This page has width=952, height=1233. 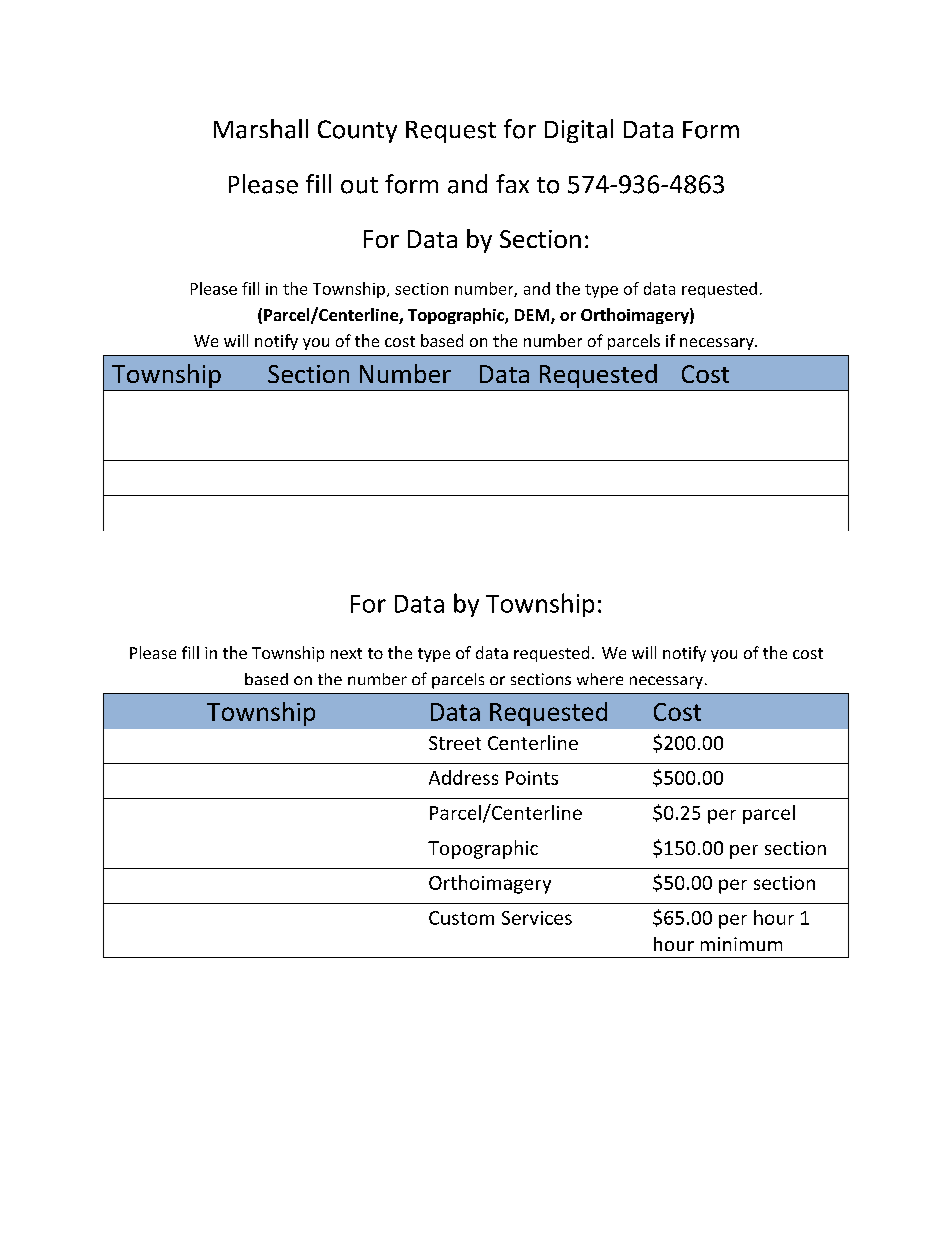 What do you see at coordinates (537, 918) in the page?
I see `Services` at bounding box center [537, 918].
